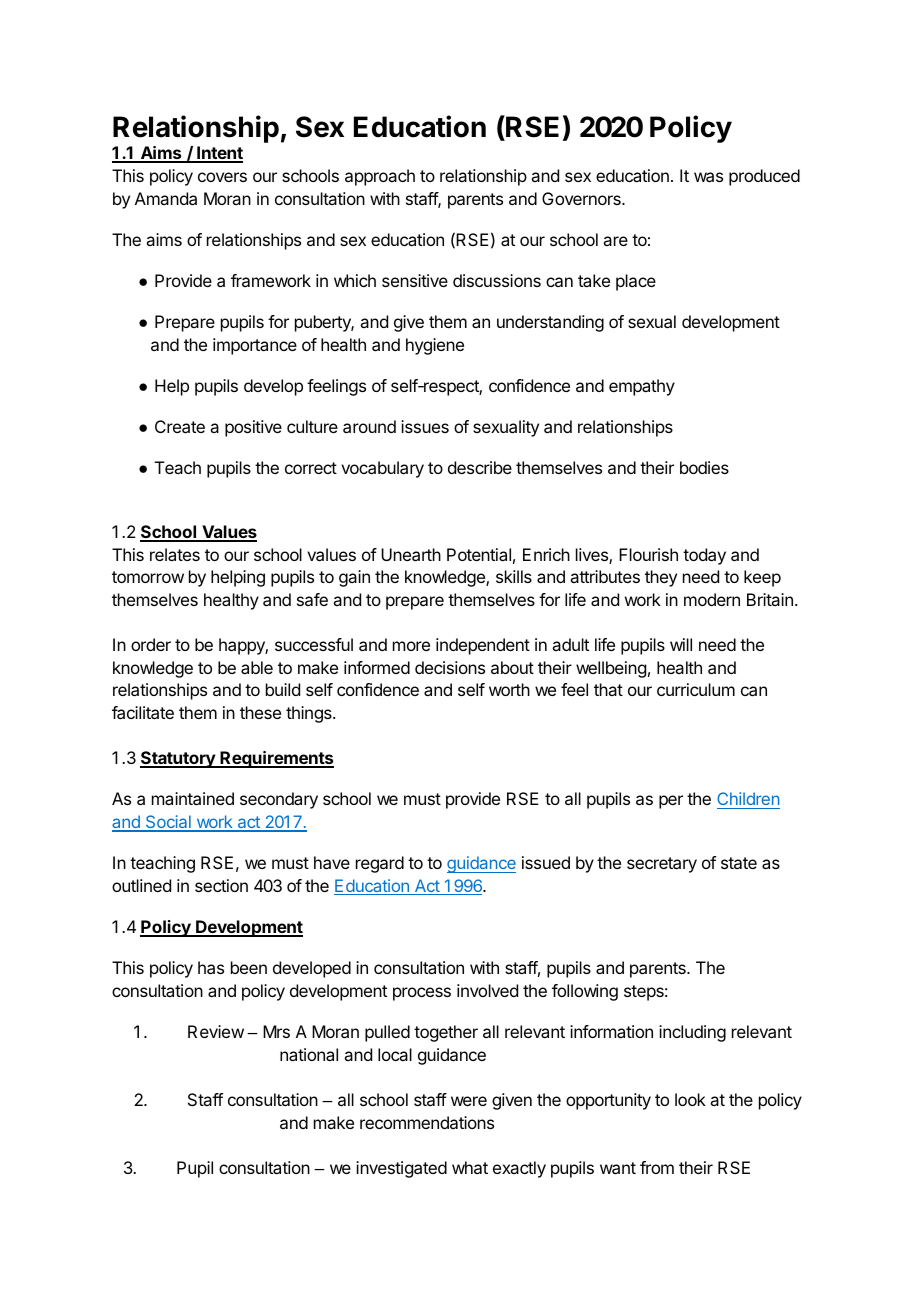 The width and height of the image is (924, 1307). What do you see at coordinates (708, 177) in the image?
I see `was` at bounding box center [708, 177].
